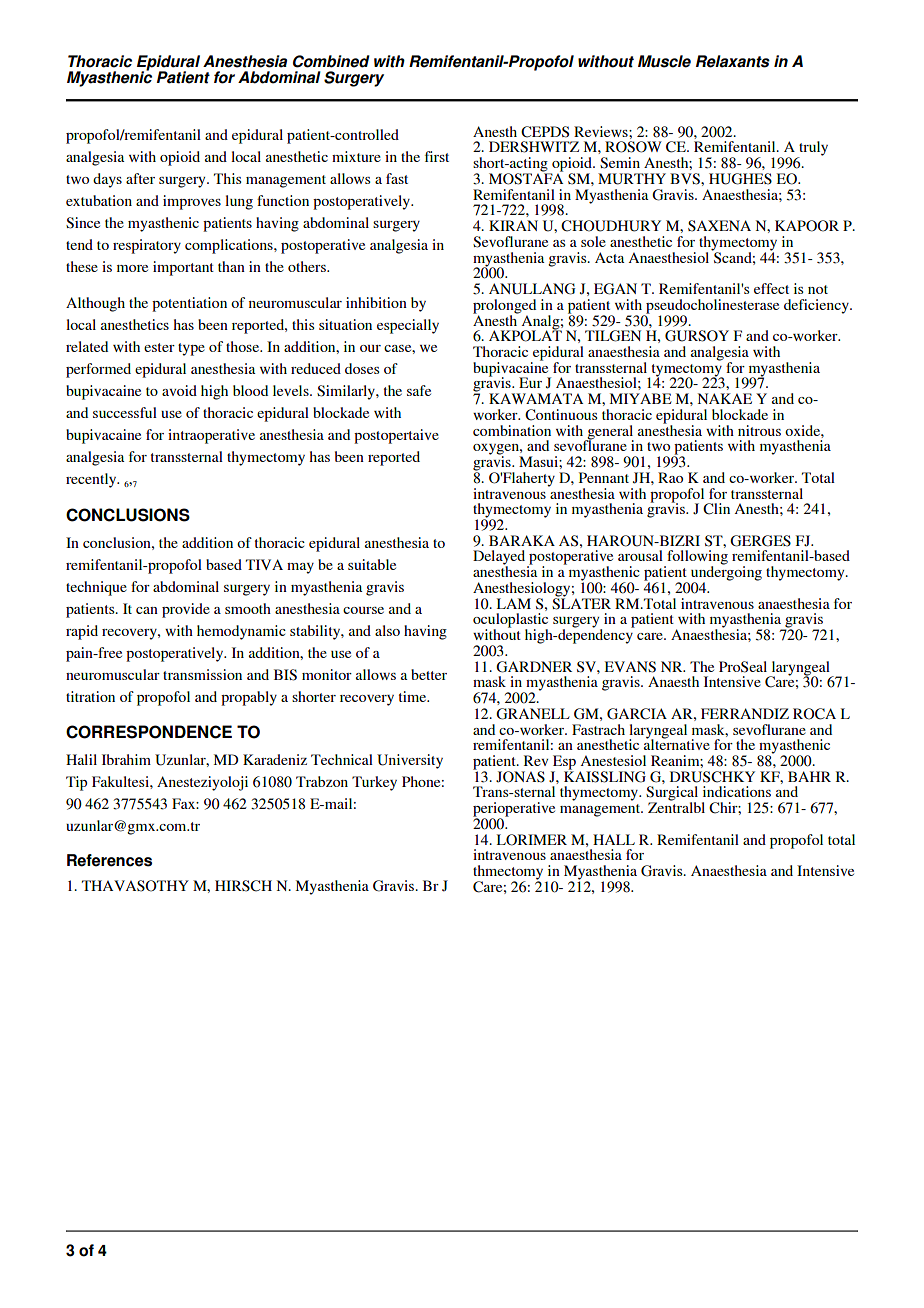 This screenshot has height=1308, width=924. Describe the element at coordinates (331, 61) in the screenshot. I see `Combined` at that location.
